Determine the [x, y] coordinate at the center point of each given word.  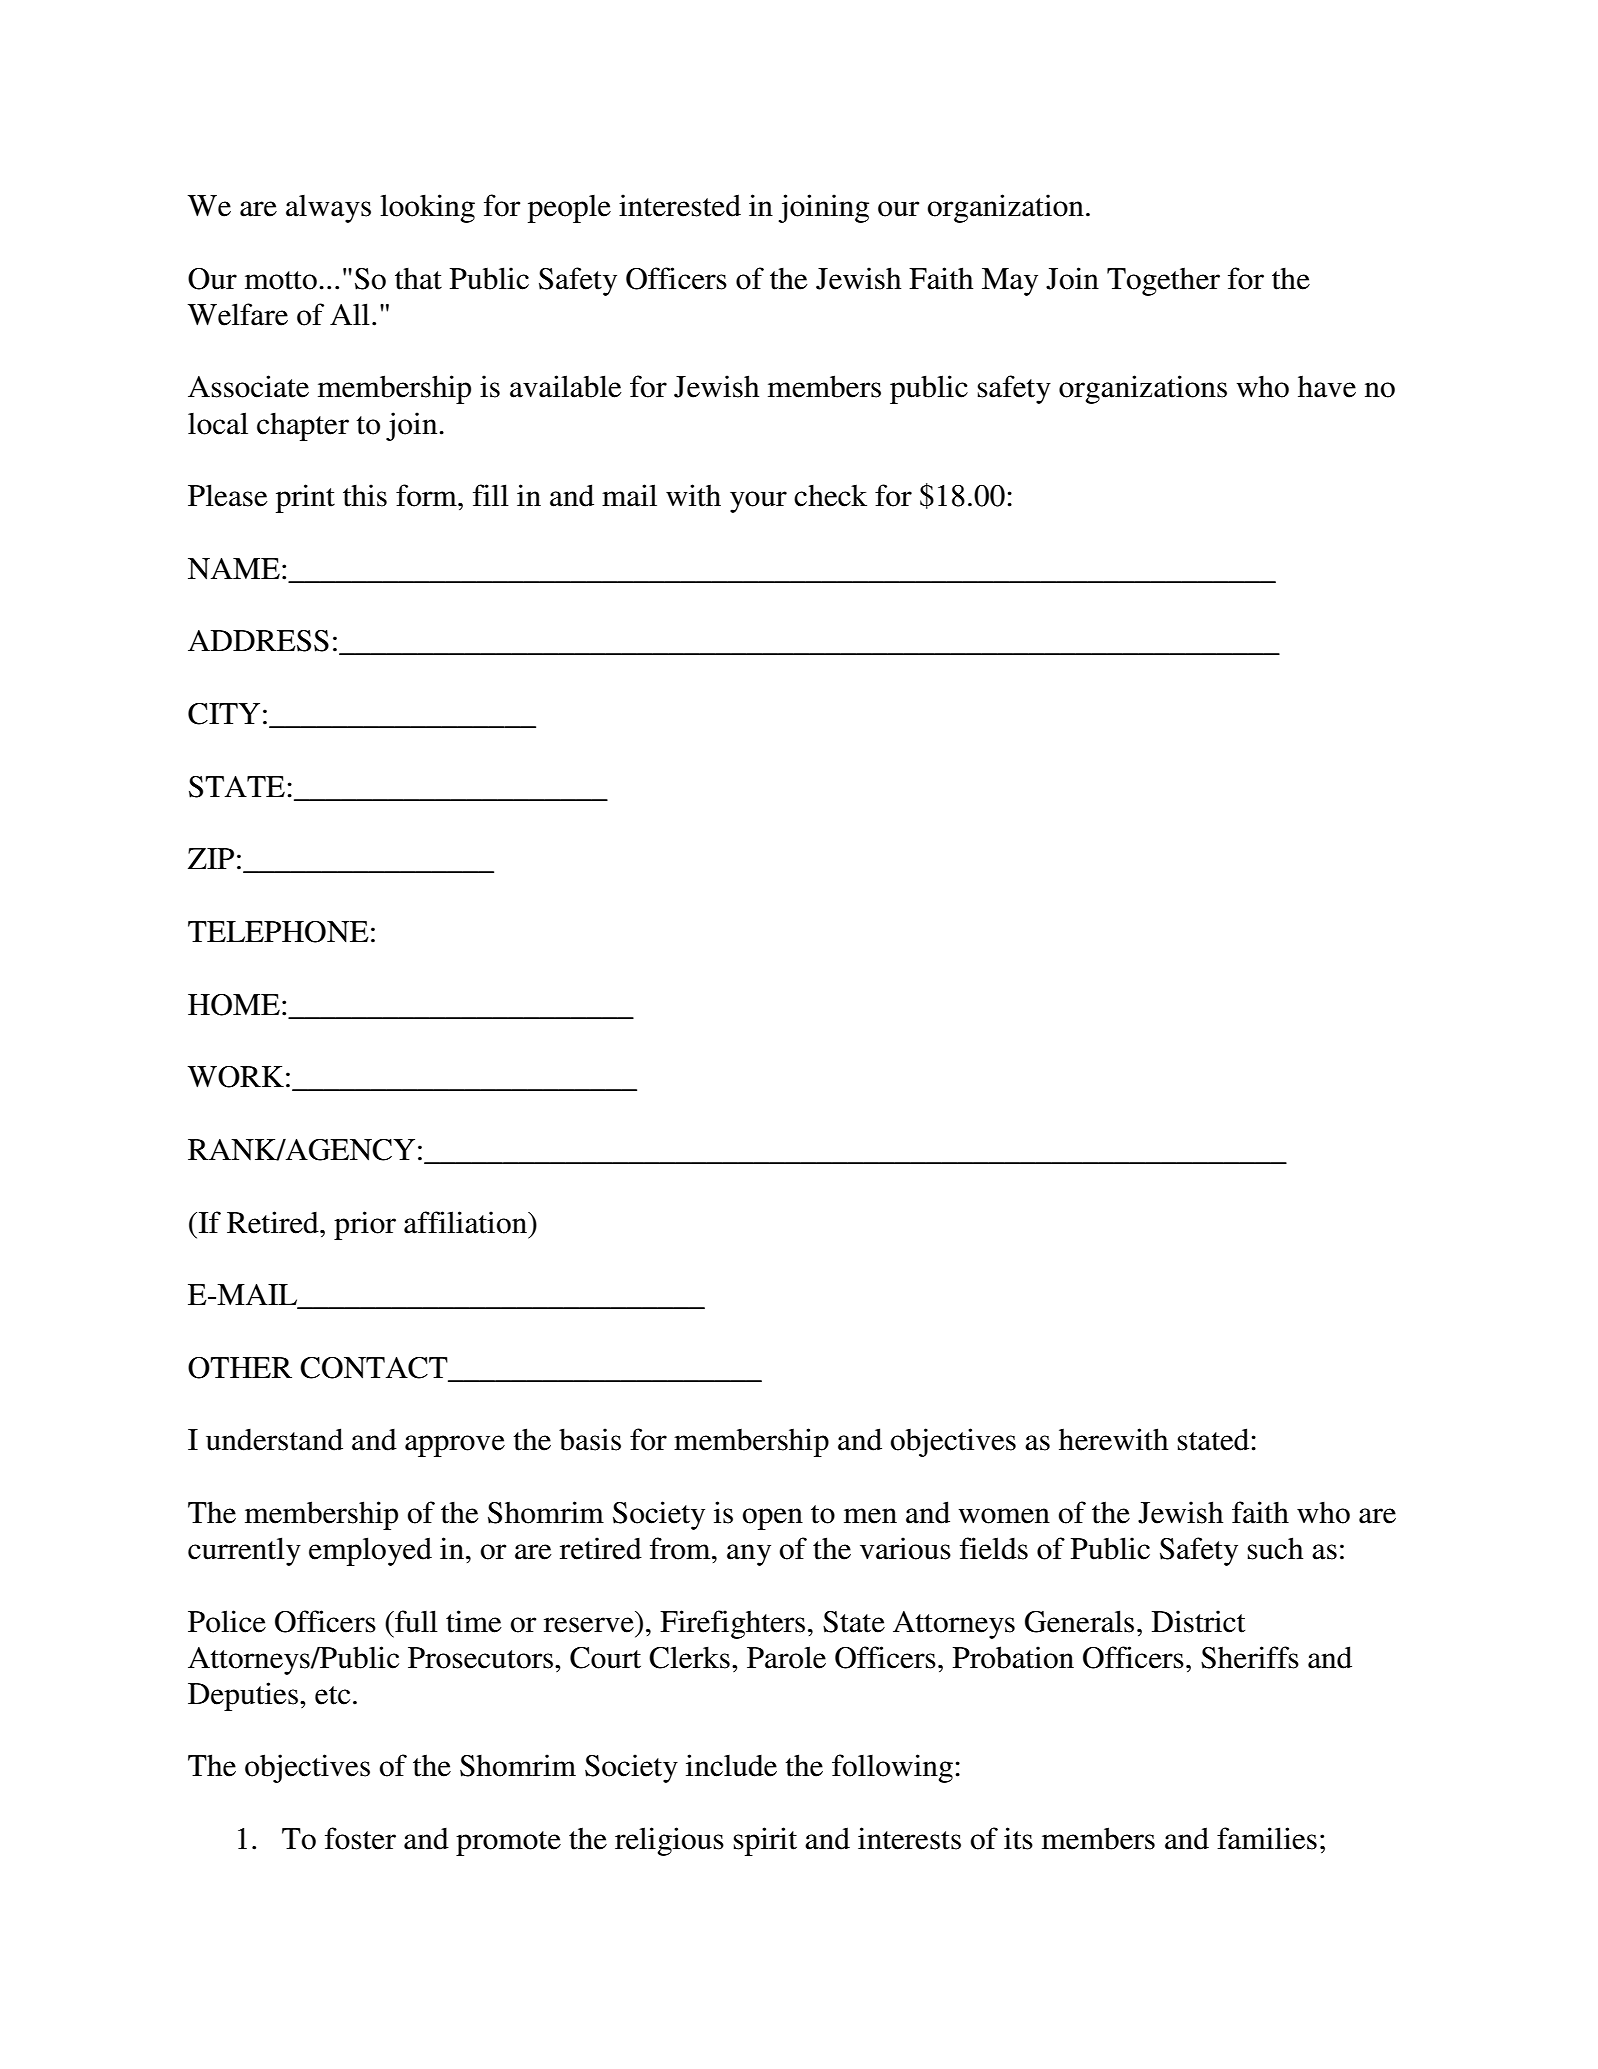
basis [590, 1439]
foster [360, 1838]
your [758, 502]
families [1267, 1838]
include [731, 1765]
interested [680, 205]
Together [1163, 281]
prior [365, 1225]
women [1004, 1516]
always [328, 208]
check [830, 495]
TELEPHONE [278, 932]
